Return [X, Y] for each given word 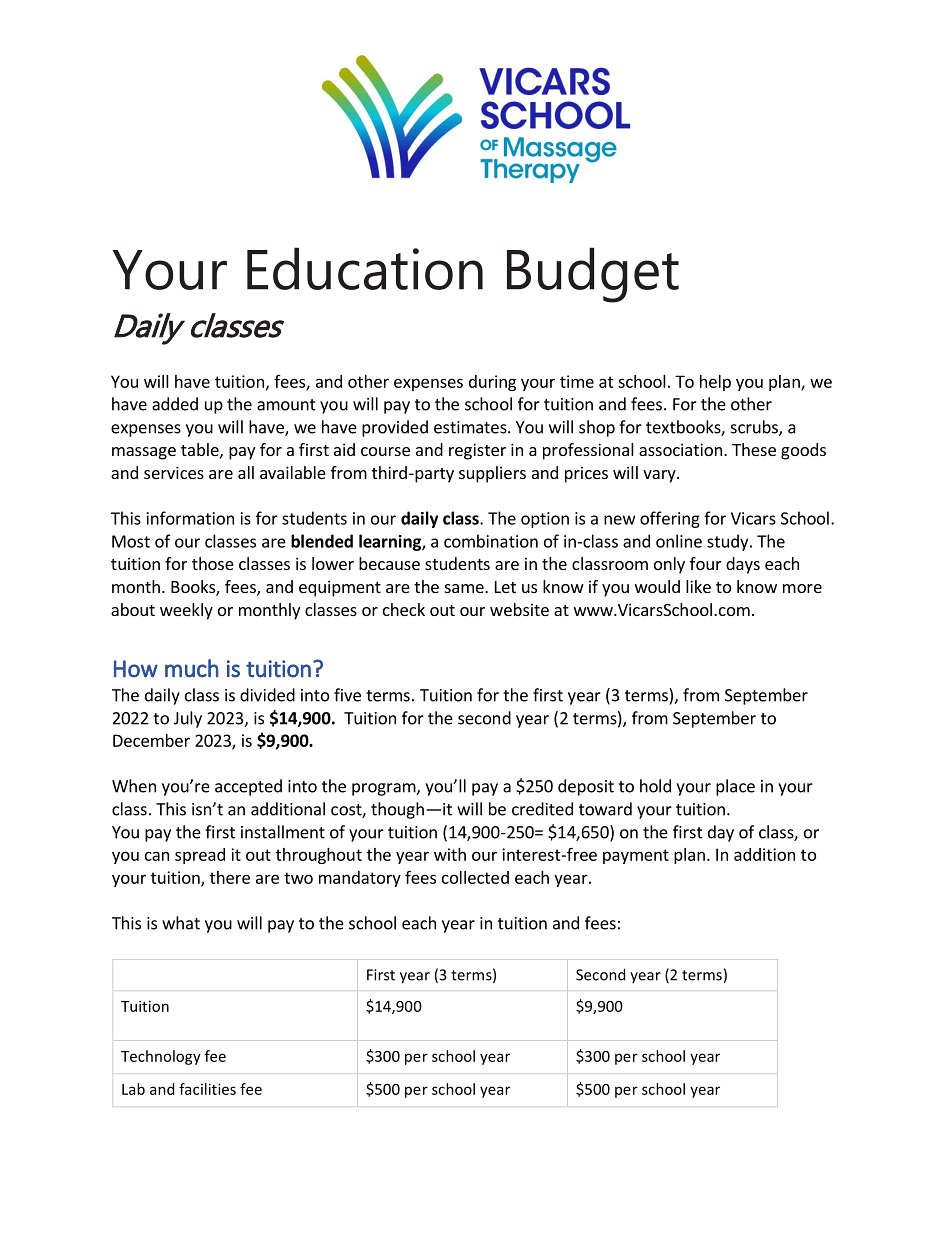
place [735, 787]
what [181, 923]
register [477, 451]
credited [542, 809]
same [465, 588]
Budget [593, 275]
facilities [207, 1089]
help [715, 383]
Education [365, 268]
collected [475, 877]
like [698, 586]
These [754, 449]
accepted [248, 787]
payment [636, 856]
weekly [186, 611]
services [174, 472]
